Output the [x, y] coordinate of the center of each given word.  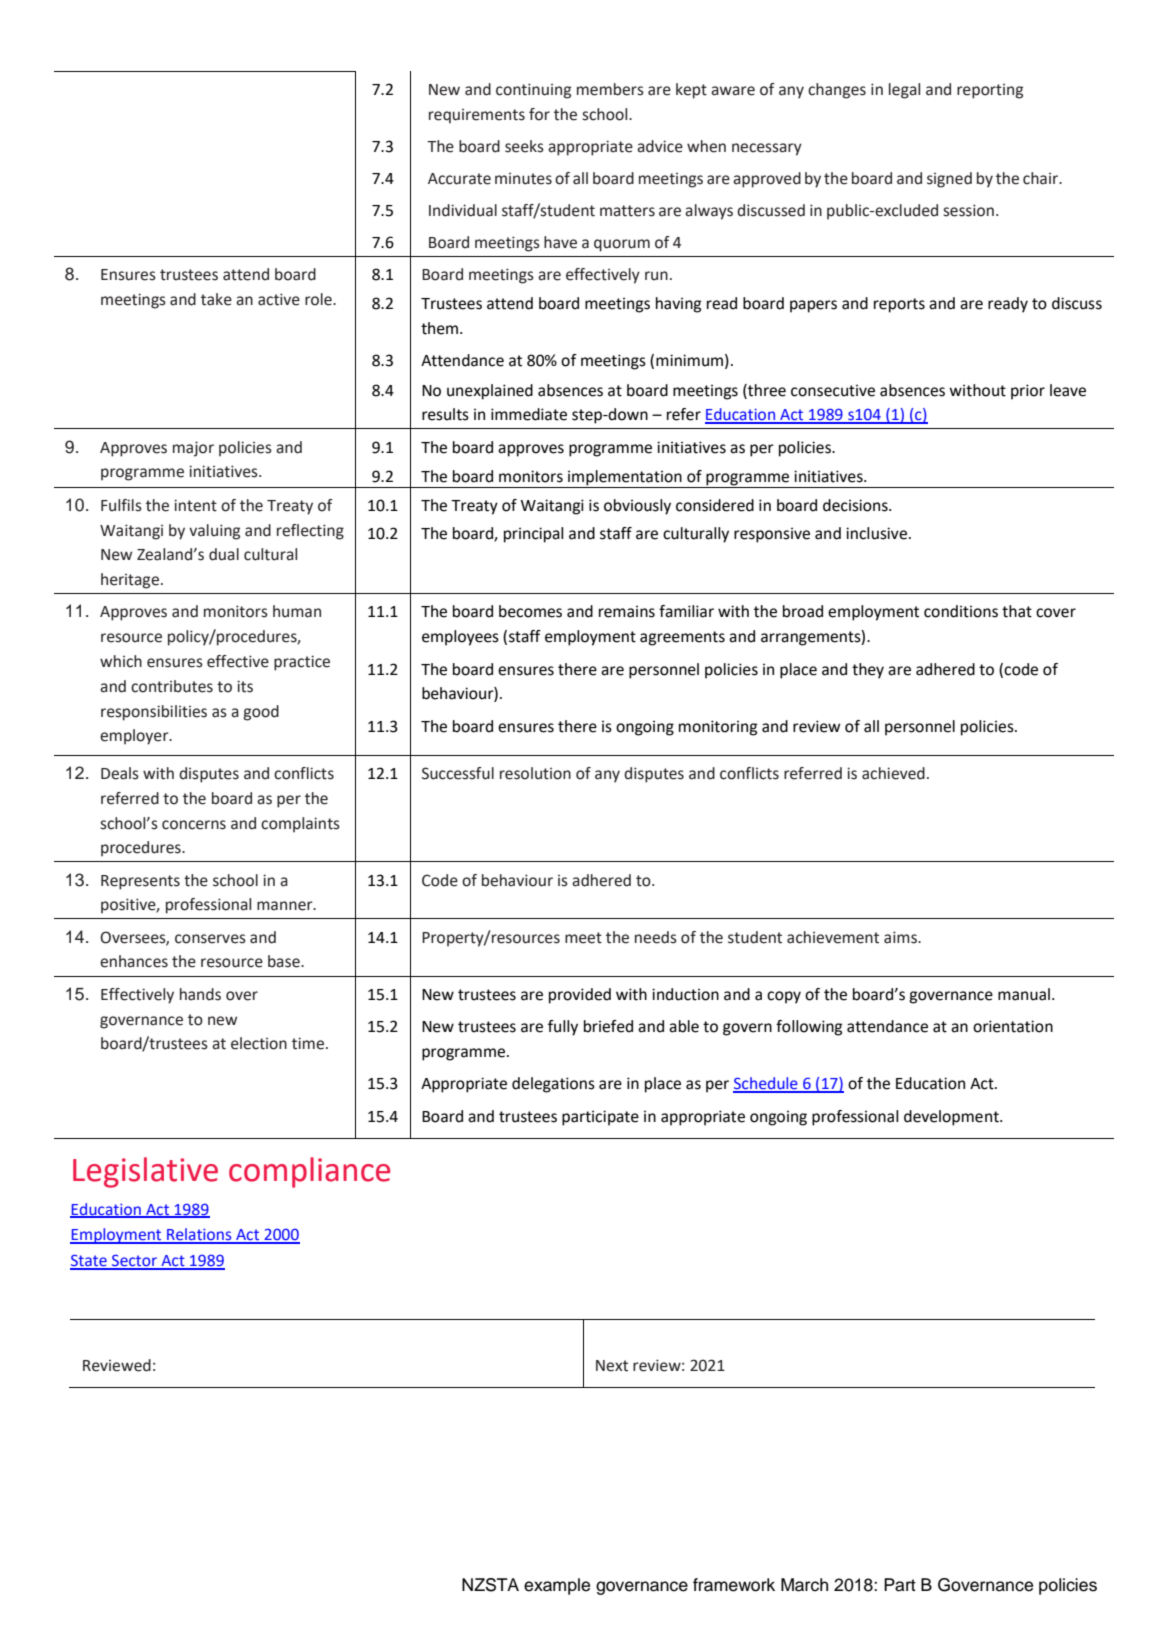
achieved [893, 773]
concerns [194, 825]
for [539, 114]
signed [949, 180]
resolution [535, 773]
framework [734, 1585]
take [216, 299]
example [557, 1586]
